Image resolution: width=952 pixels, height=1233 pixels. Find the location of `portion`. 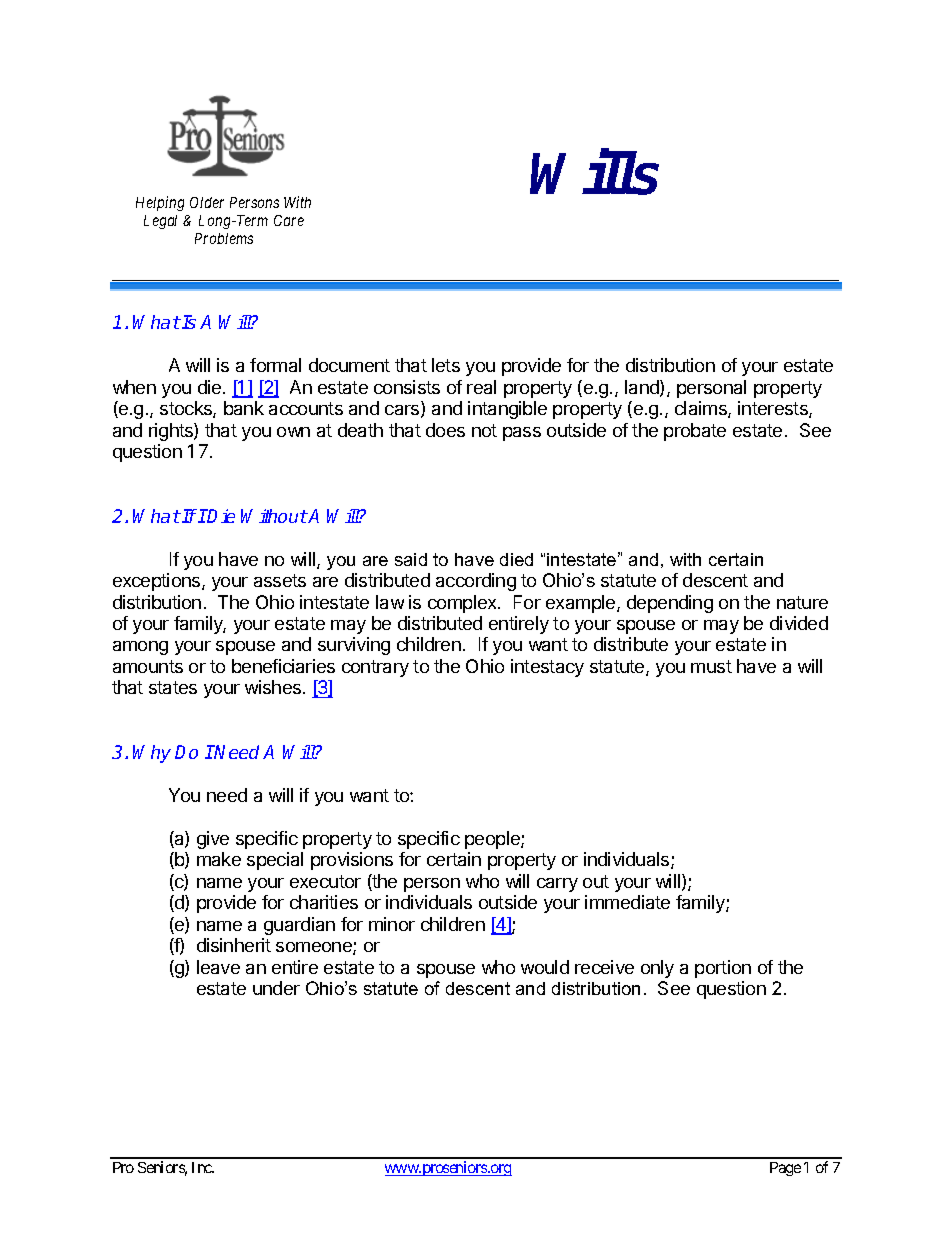

portion is located at coordinates (723, 969).
